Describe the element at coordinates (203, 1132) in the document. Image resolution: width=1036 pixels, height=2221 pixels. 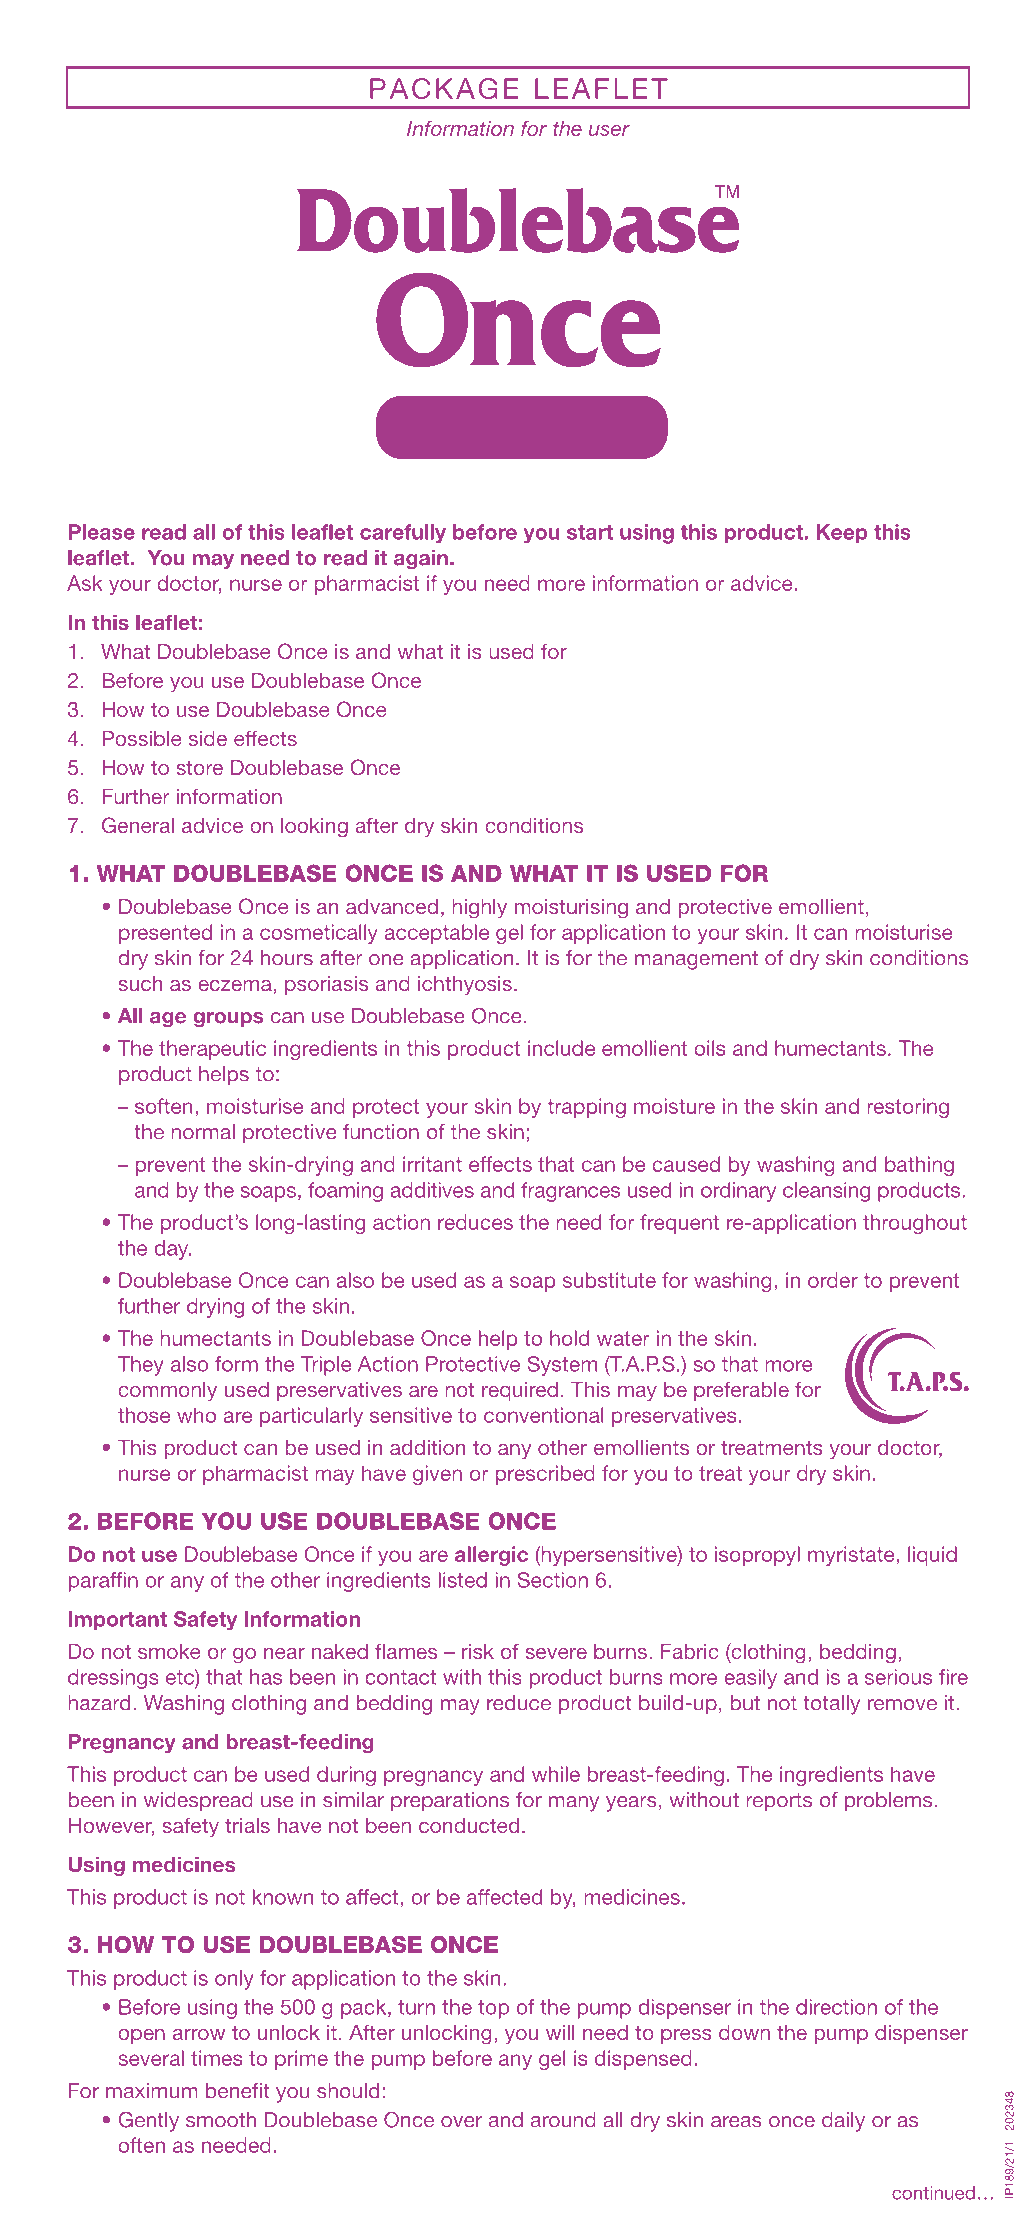
I see `normal` at that location.
